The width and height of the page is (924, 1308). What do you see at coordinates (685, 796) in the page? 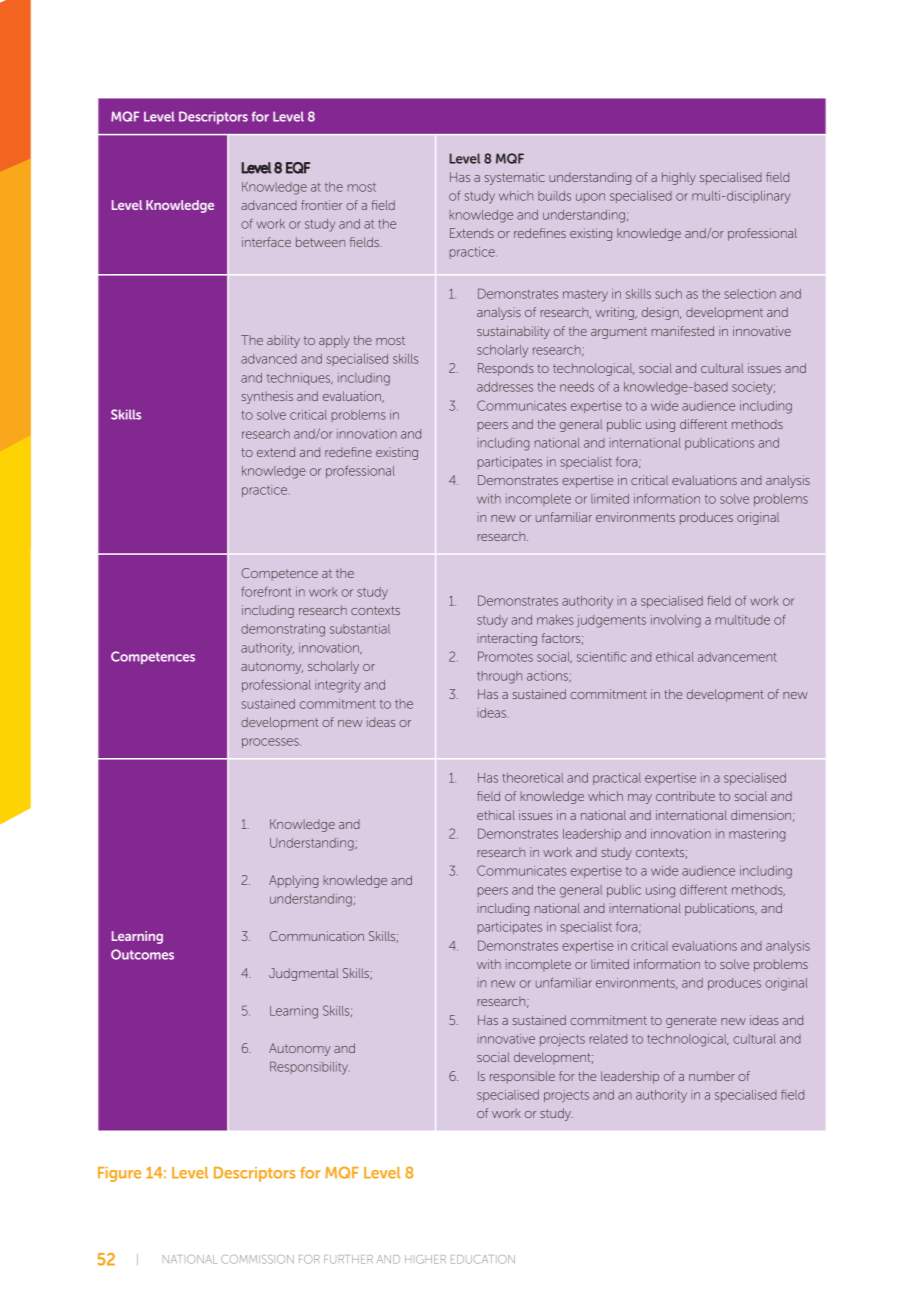
I see `contribute` at bounding box center [685, 796].
